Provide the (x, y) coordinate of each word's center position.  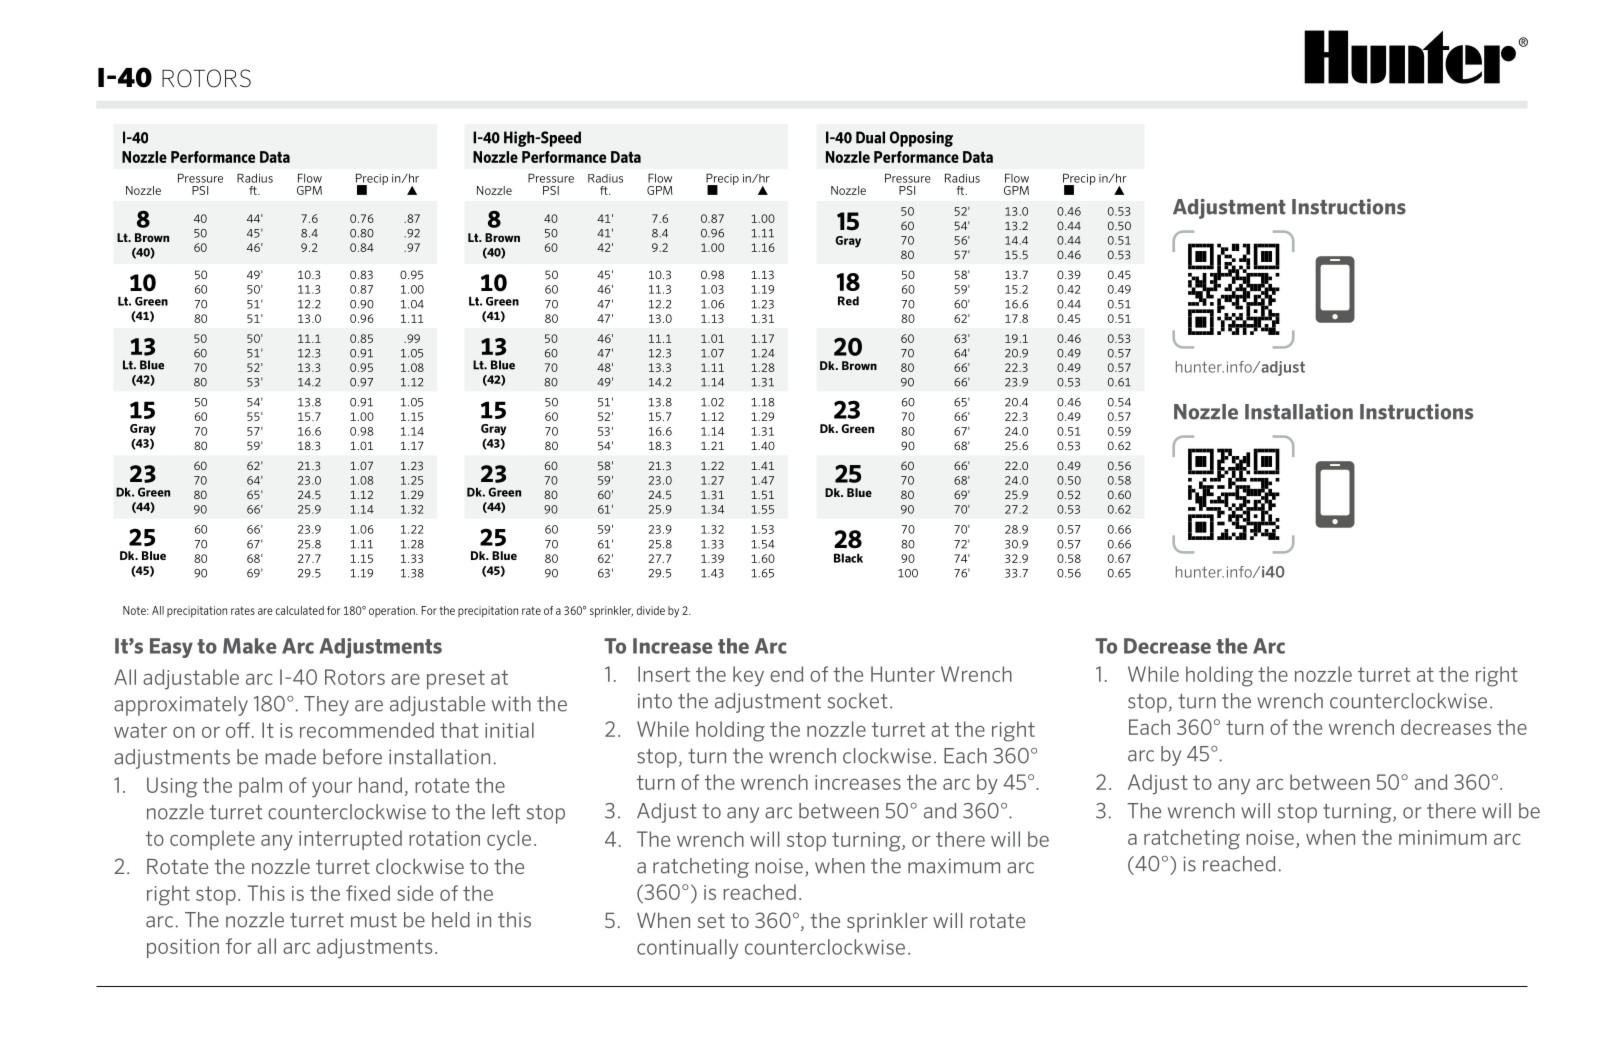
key (748, 676)
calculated (300, 610)
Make (249, 646)
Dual (870, 137)
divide (651, 610)
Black (848, 558)
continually (687, 949)
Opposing (921, 139)
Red (848, 301)
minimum (1443, 837)
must (374, 920)
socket (858, 701)
